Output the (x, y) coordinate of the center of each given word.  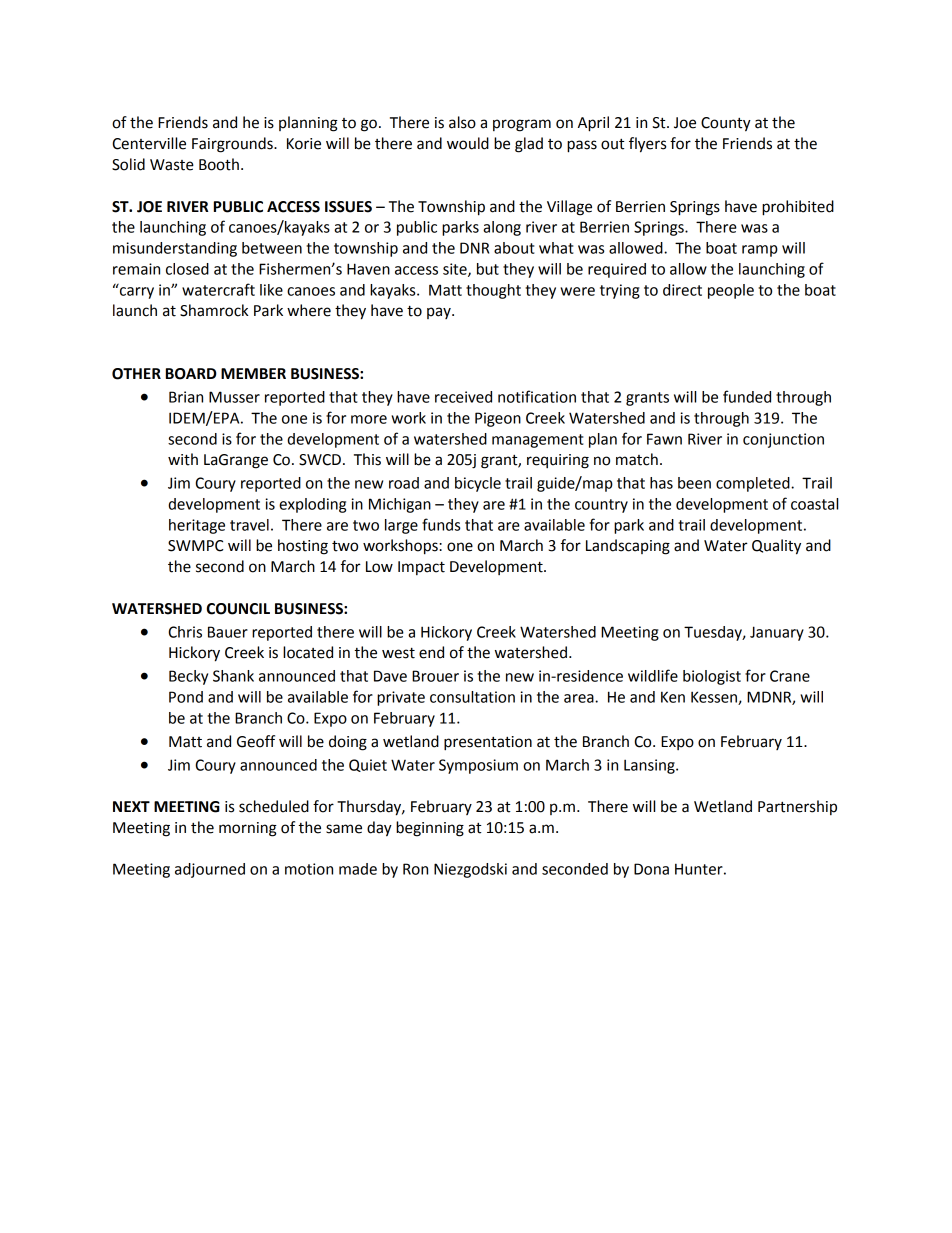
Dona (651, 869)
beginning (430, 829)
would (468, 143)
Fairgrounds (233, 145)
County (726, 124)
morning (248, 829)
